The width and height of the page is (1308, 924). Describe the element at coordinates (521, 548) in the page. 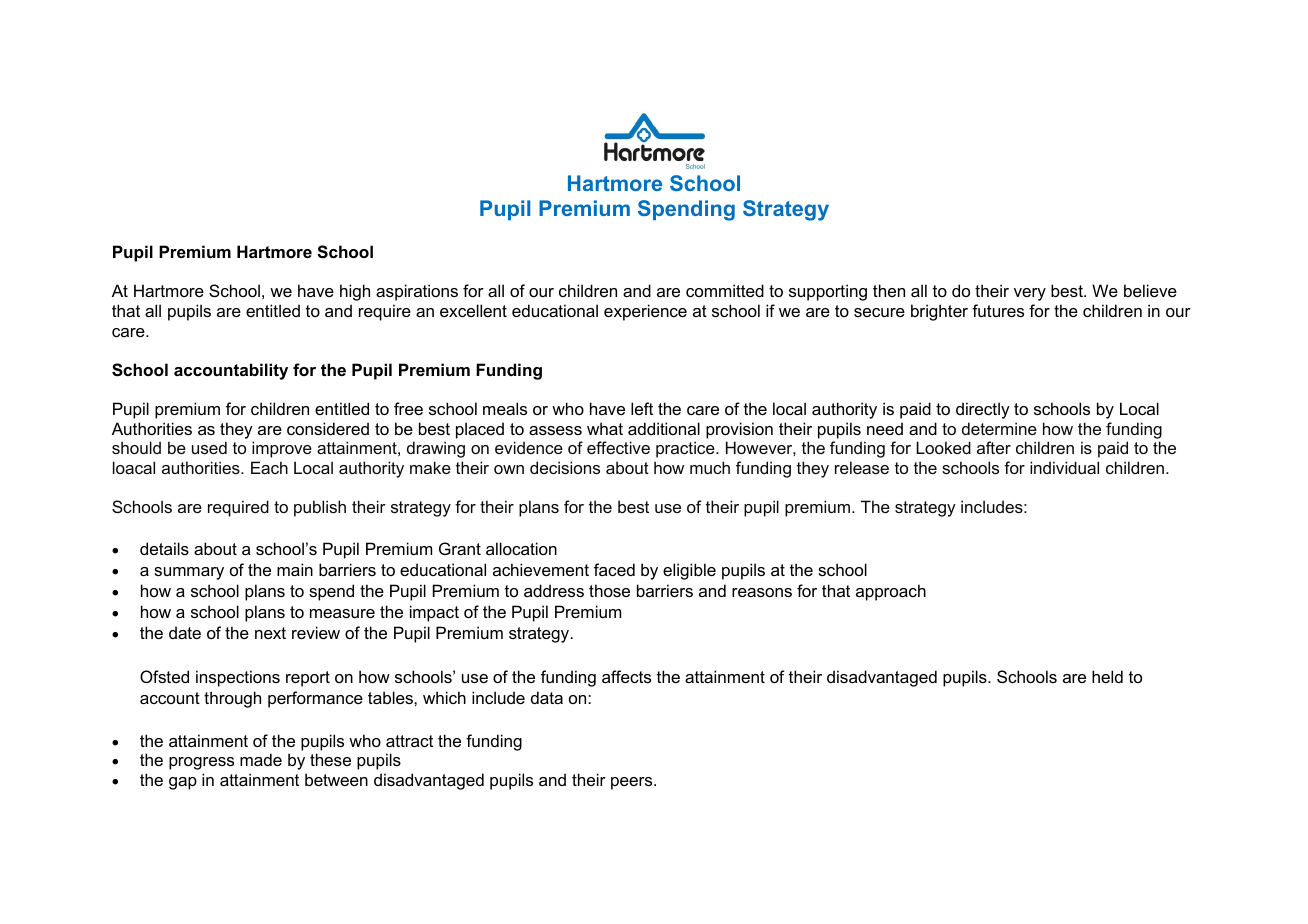

I see `allocation` at that location.
